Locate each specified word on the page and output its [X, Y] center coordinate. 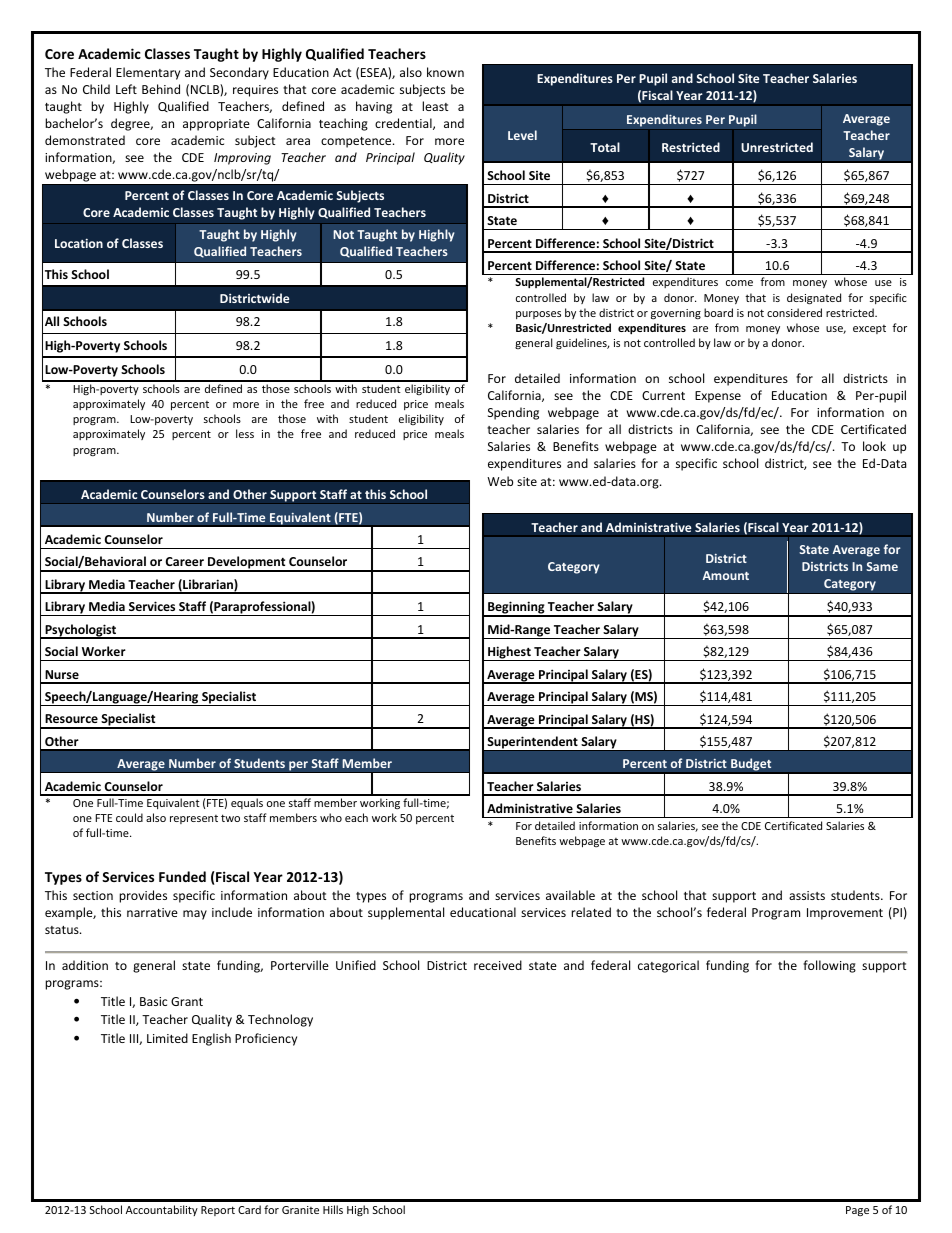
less [245, 433]
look [874, 446]
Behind [161, 89]
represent [194, 819]
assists [807, 895]
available [570, 895]
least [435, 106]
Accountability [162, 1210]
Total [605, 147]
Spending [513, 413]
